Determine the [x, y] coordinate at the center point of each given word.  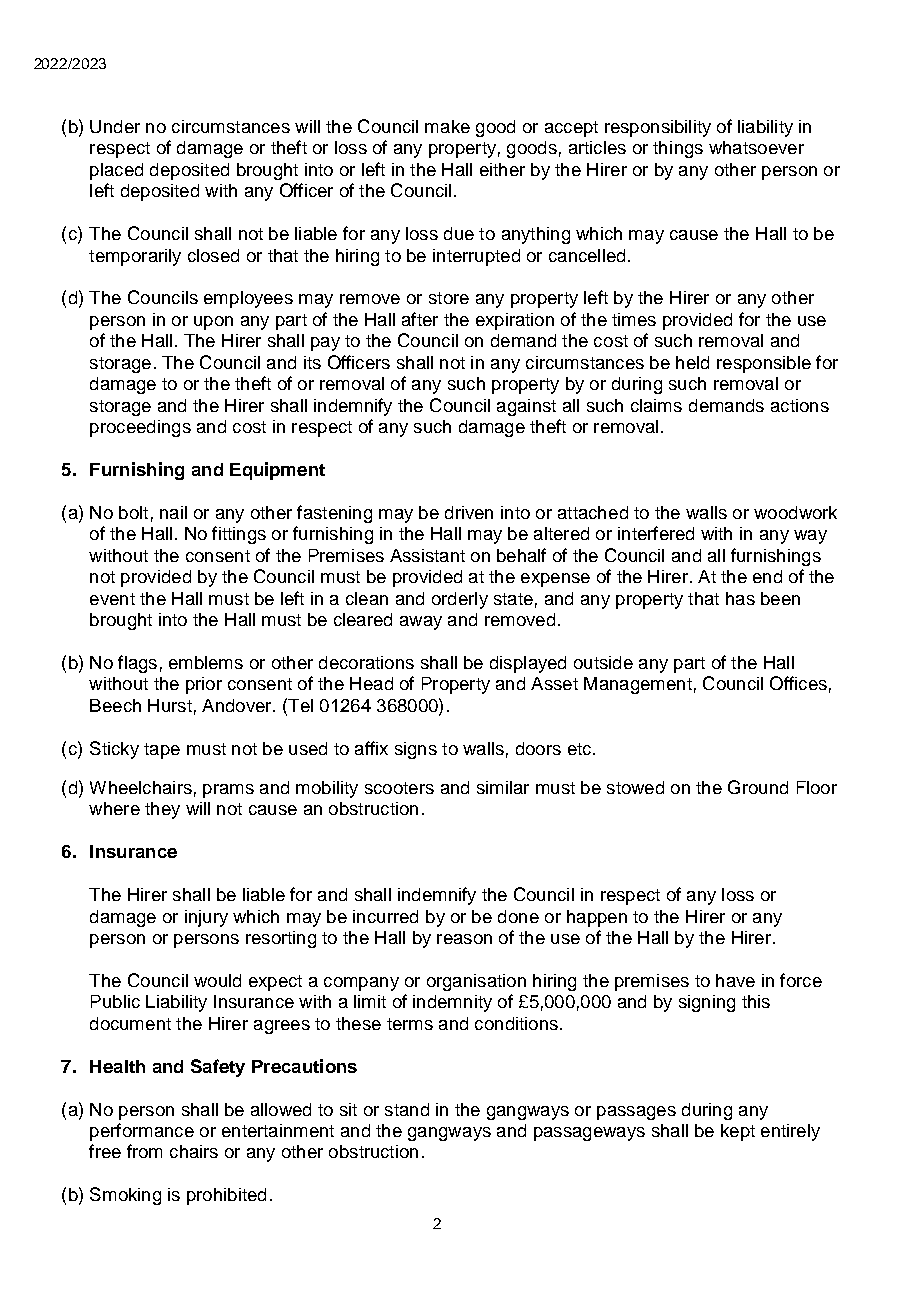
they [162, 810]
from [144, 1151]
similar [503, 787]
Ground [758, 787]
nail [173, 512]
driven [469, 512]
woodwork [795, 512]
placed [116, 171]
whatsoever [756, 147]
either [502, 169]
